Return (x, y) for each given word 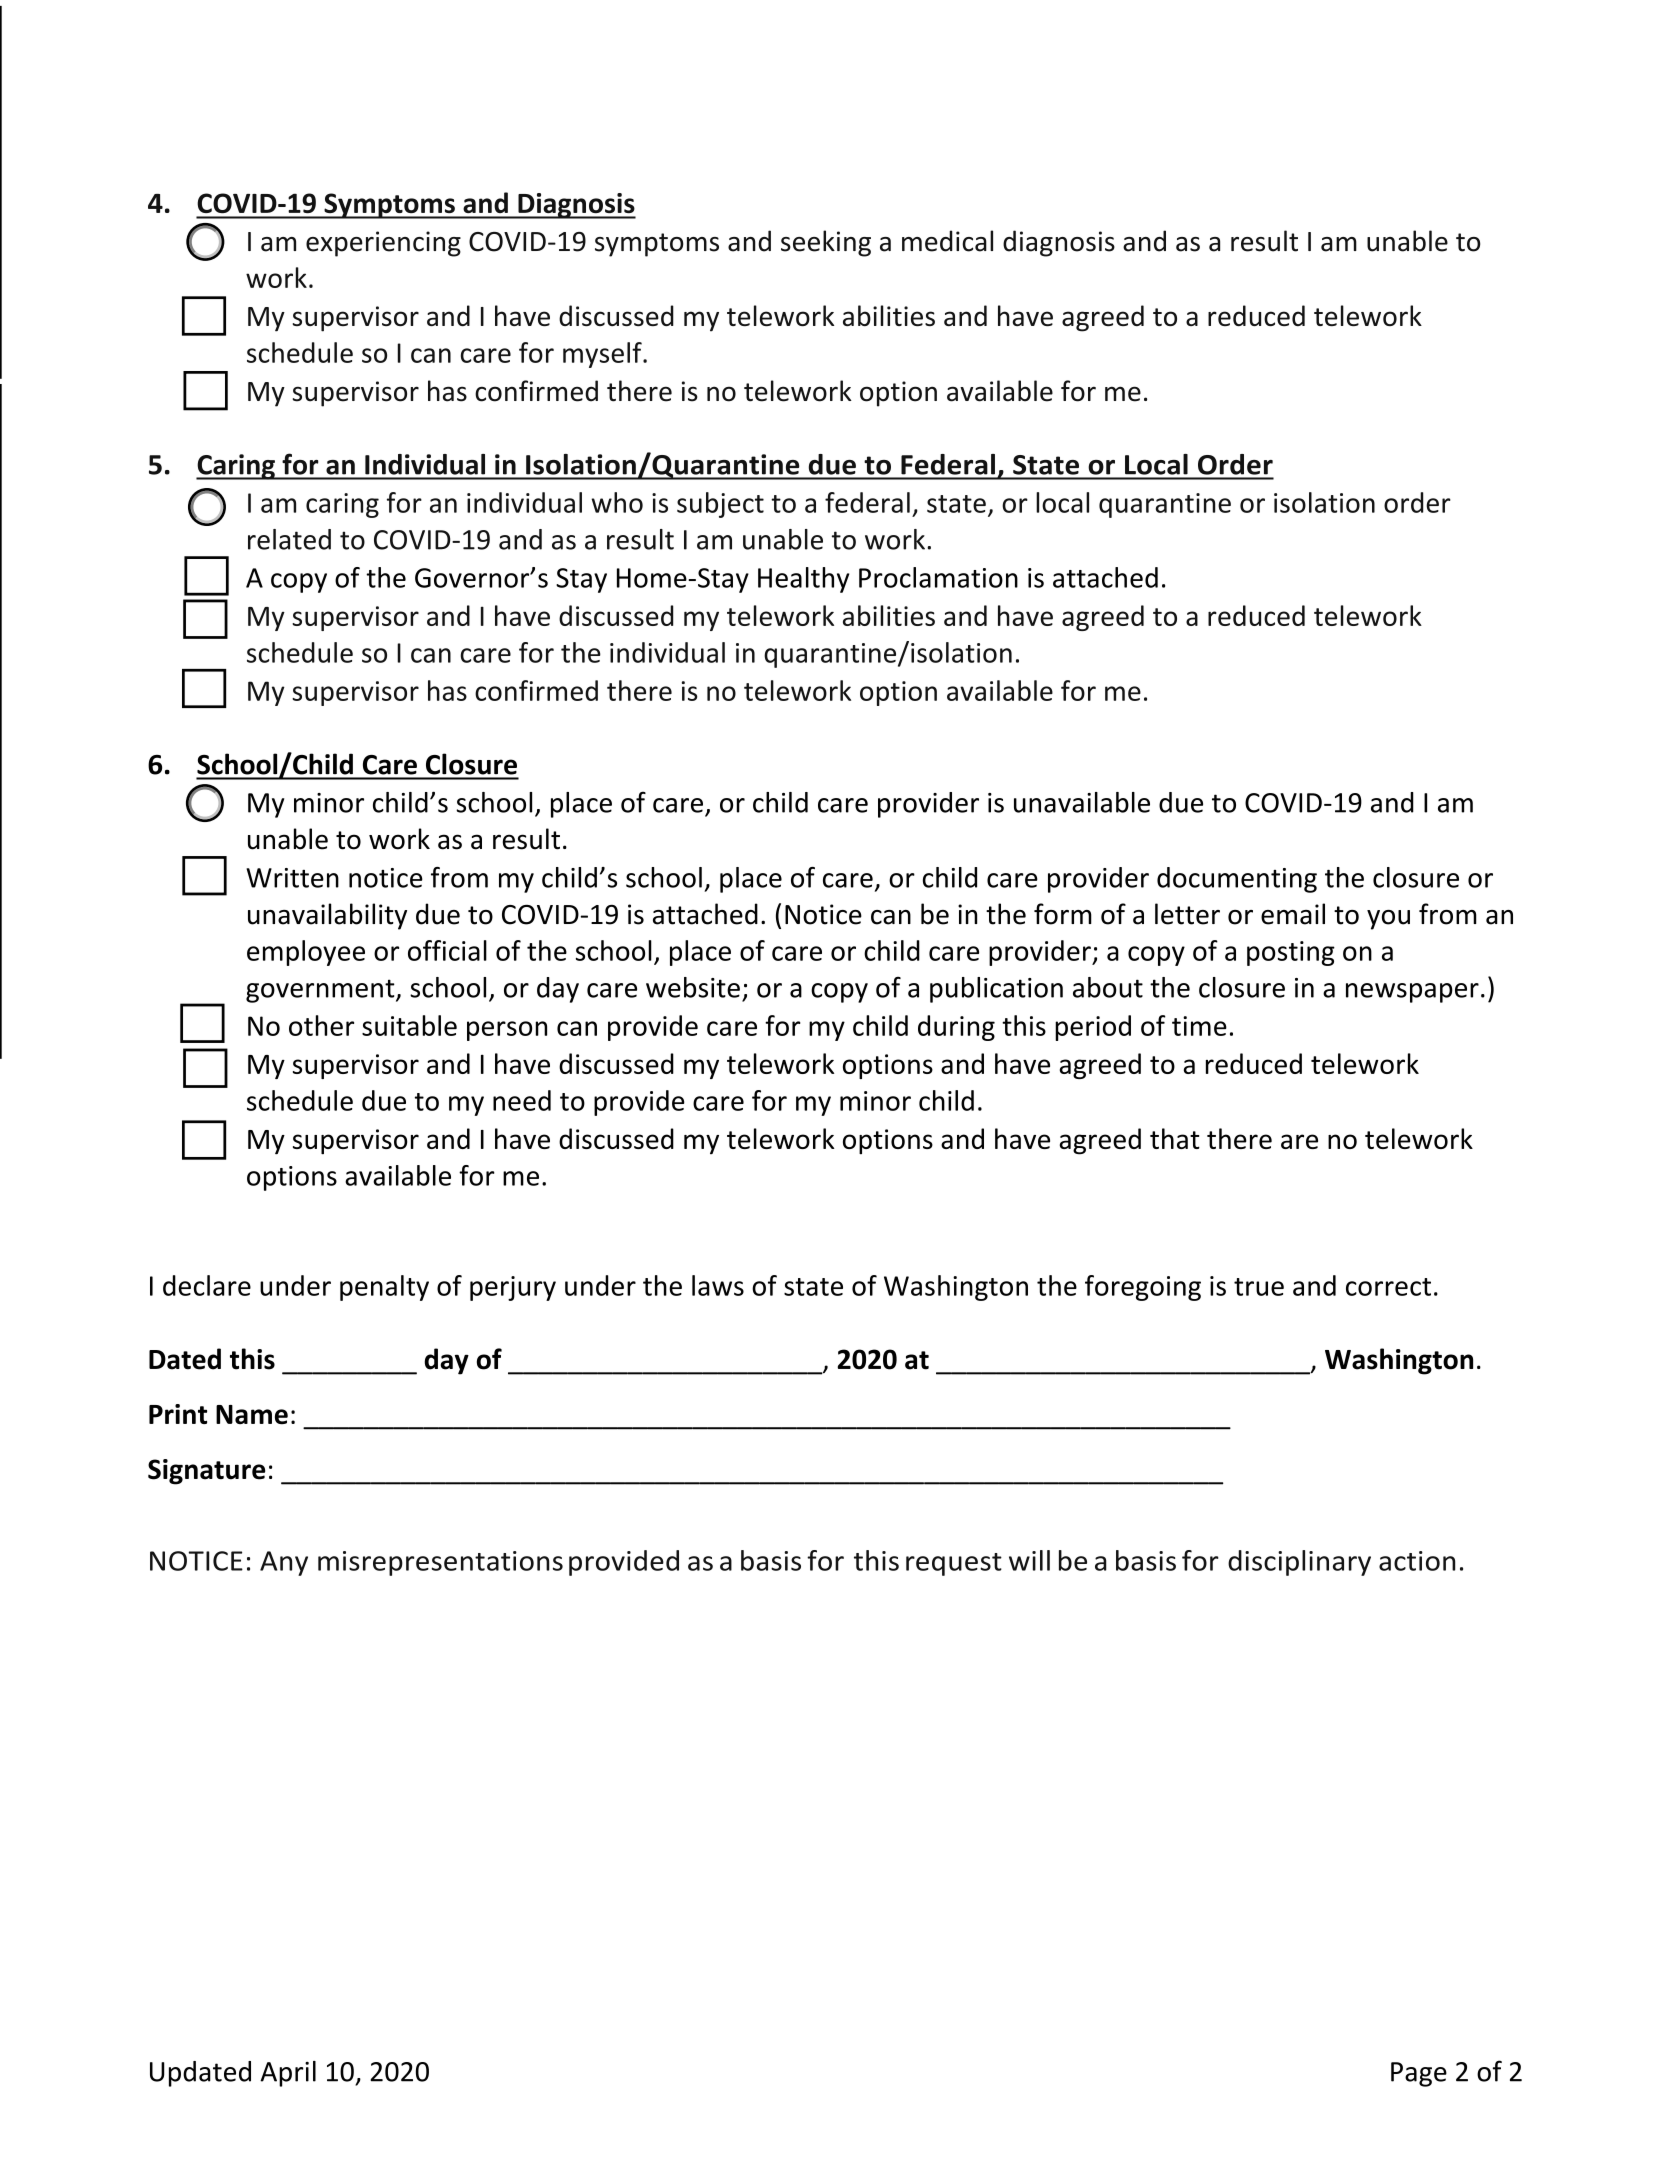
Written (292, 878)
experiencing (383, 244)
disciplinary (1299, 1563)
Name (252, 1414)
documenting (1237, 880)
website (693, 987)
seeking (826, 243)
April (288, 2074)
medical (947, 241)
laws (718, 1285)
